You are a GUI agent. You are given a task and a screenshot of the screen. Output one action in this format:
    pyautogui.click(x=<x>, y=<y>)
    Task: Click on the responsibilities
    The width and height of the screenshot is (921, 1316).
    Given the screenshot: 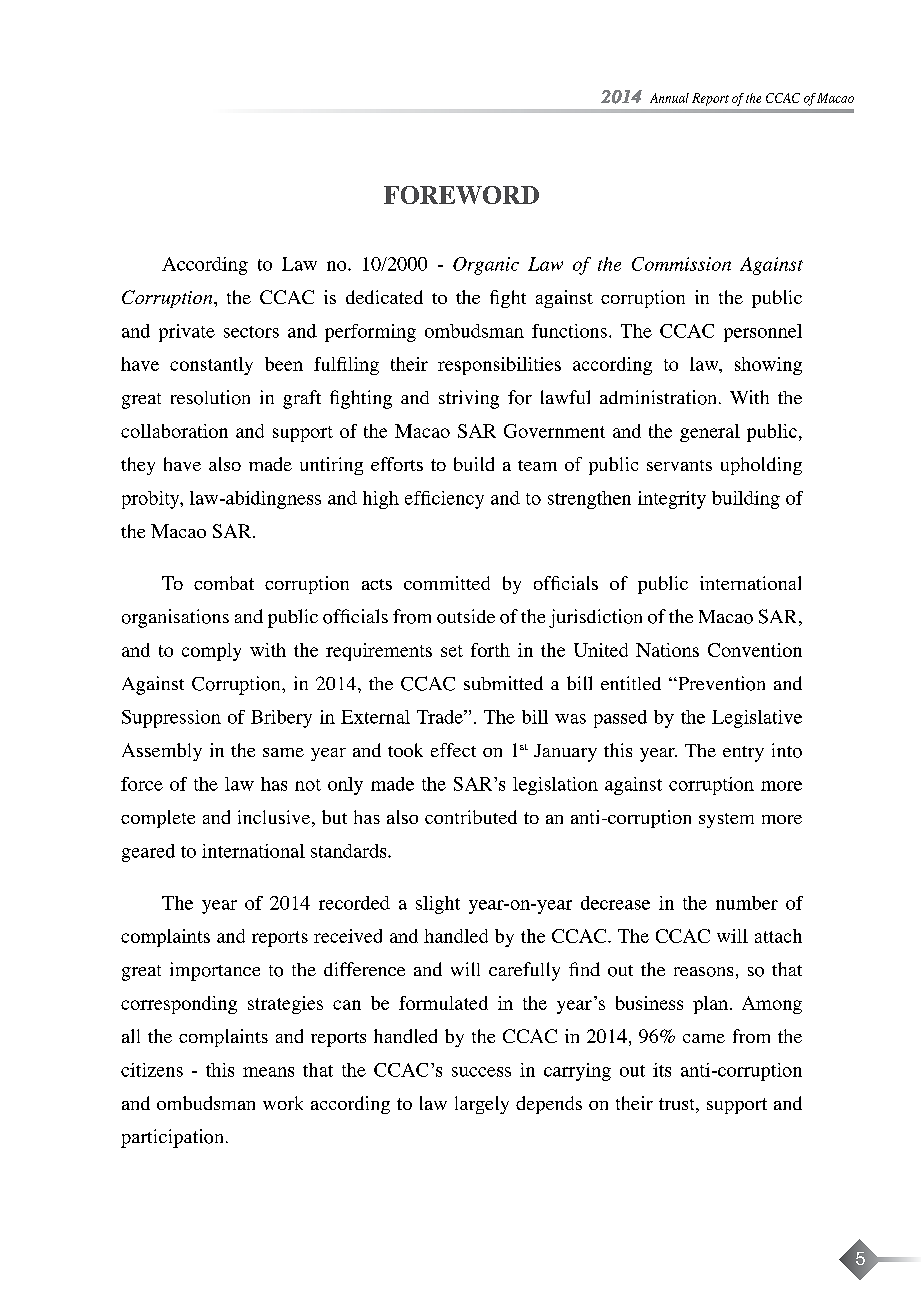 What is the action you would take?
    pyautogui.click(x=499, y=366)
